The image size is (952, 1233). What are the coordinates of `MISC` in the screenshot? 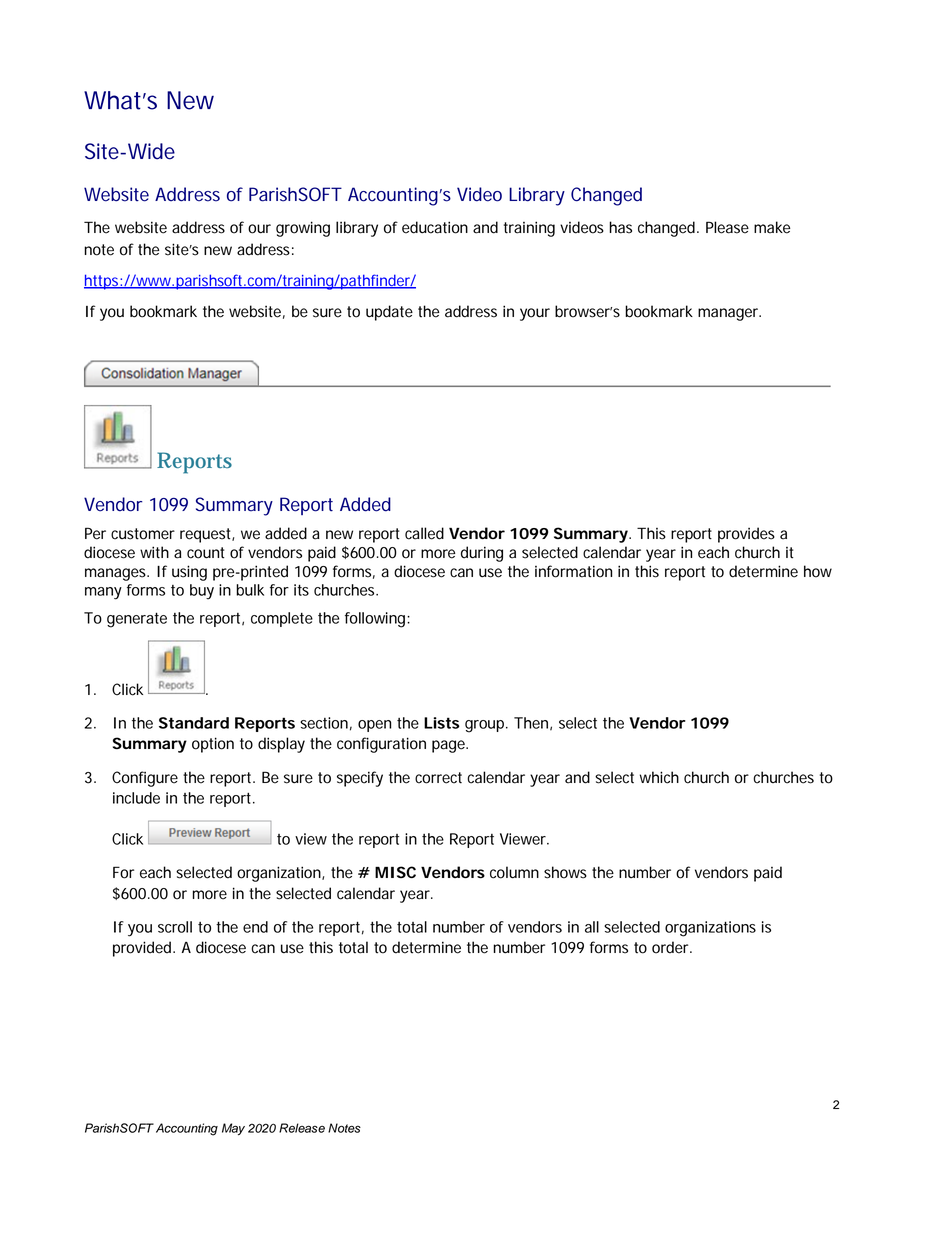 It's located at (395, 872).
